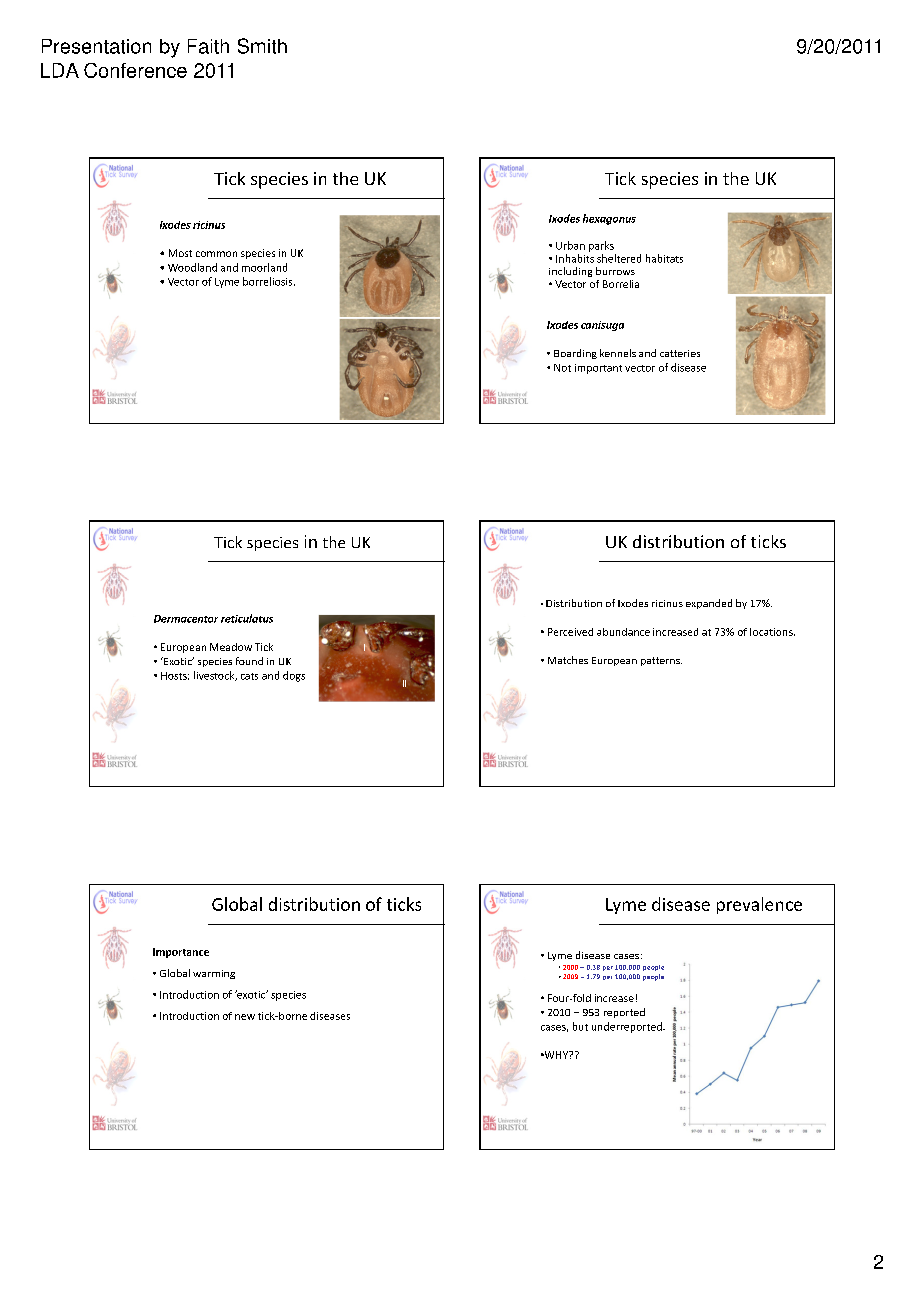 Image resolution: width=924 pixels, height=1308 pixels. I want to click on parks, so click(601, 246).
